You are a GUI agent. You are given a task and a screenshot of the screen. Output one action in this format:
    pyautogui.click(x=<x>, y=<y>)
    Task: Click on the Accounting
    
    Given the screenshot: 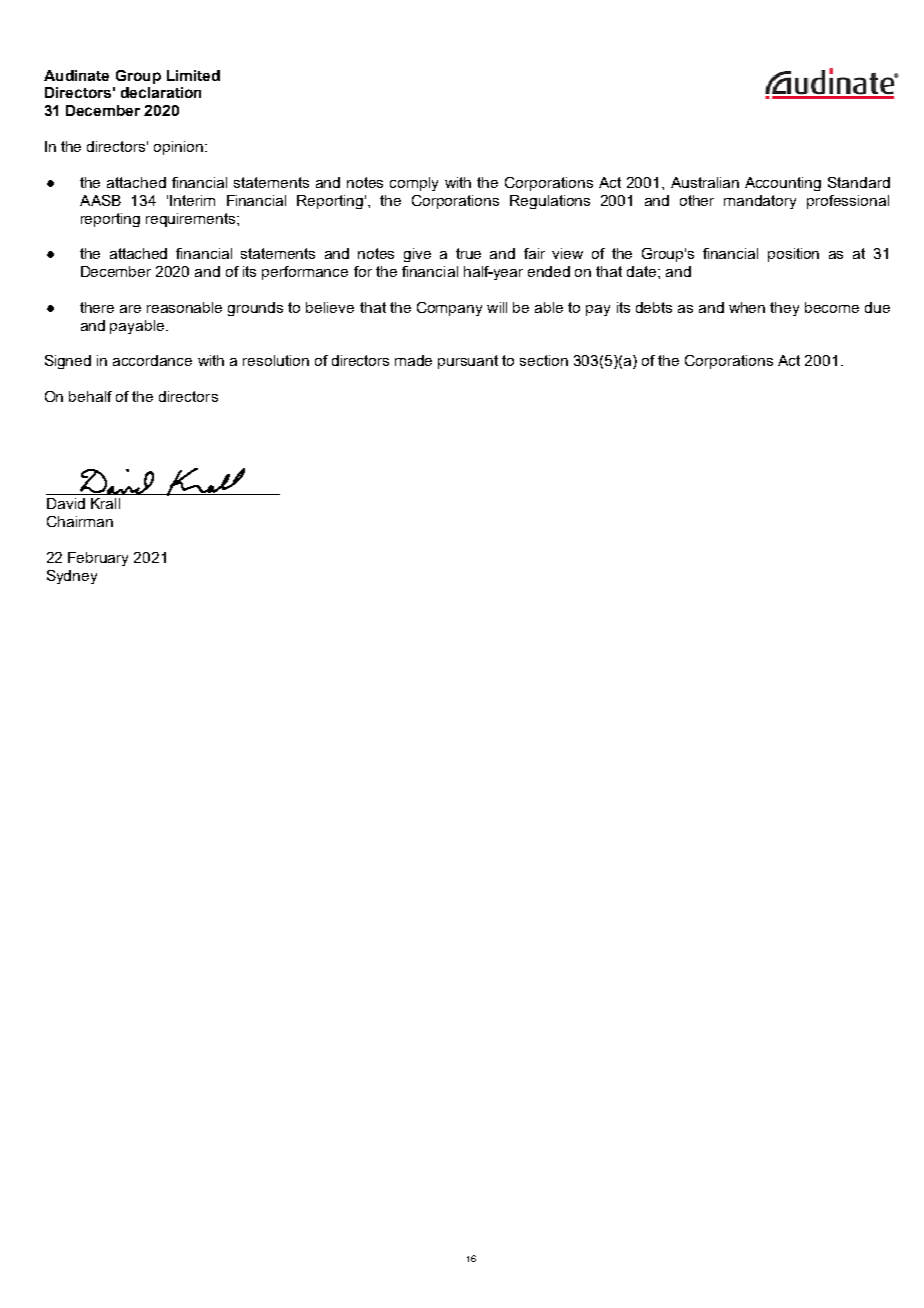 What is the action you would take?
    pyautogui.click(x=783, y=184)
